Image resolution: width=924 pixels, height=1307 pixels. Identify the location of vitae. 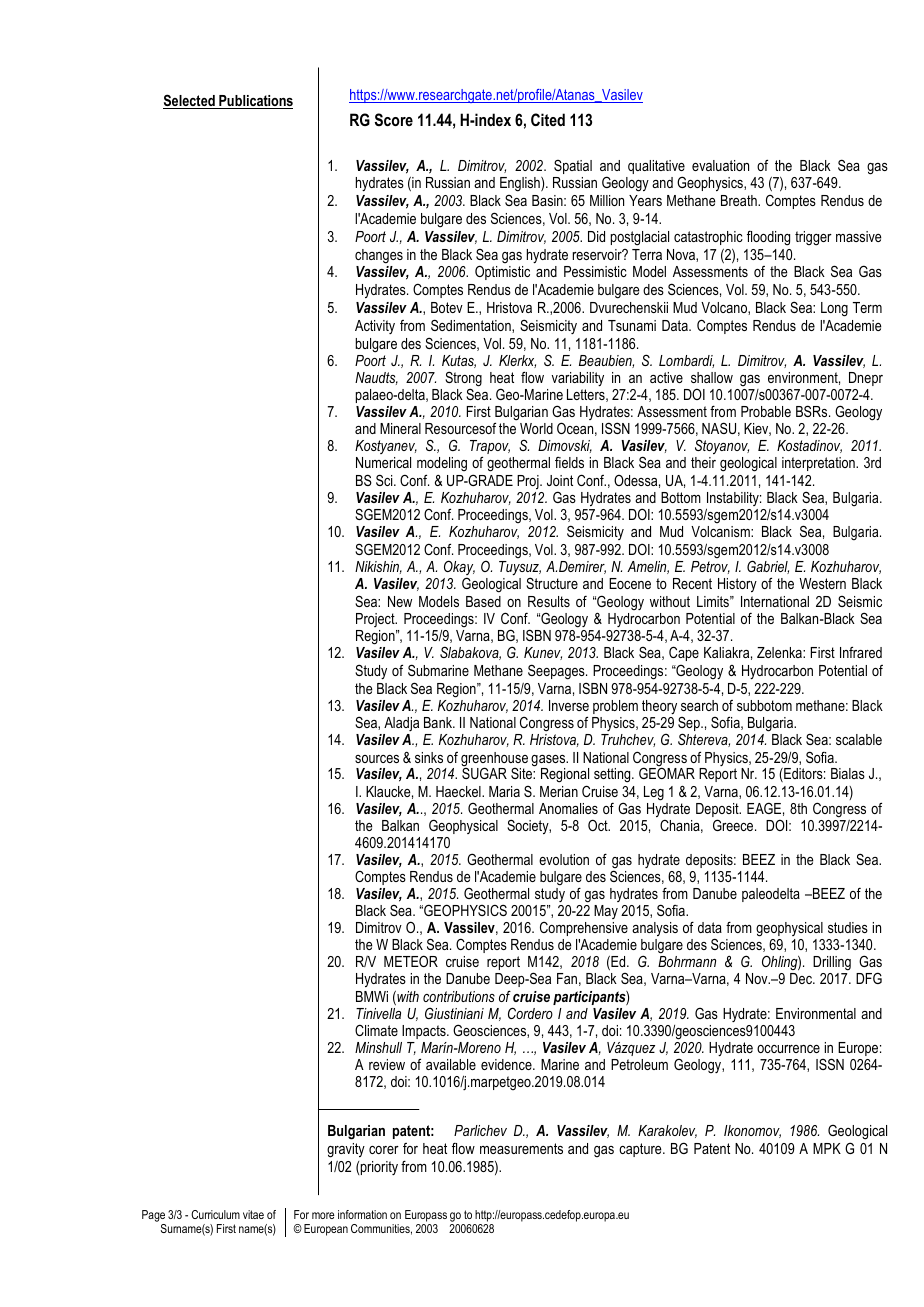
(253, 1214).
